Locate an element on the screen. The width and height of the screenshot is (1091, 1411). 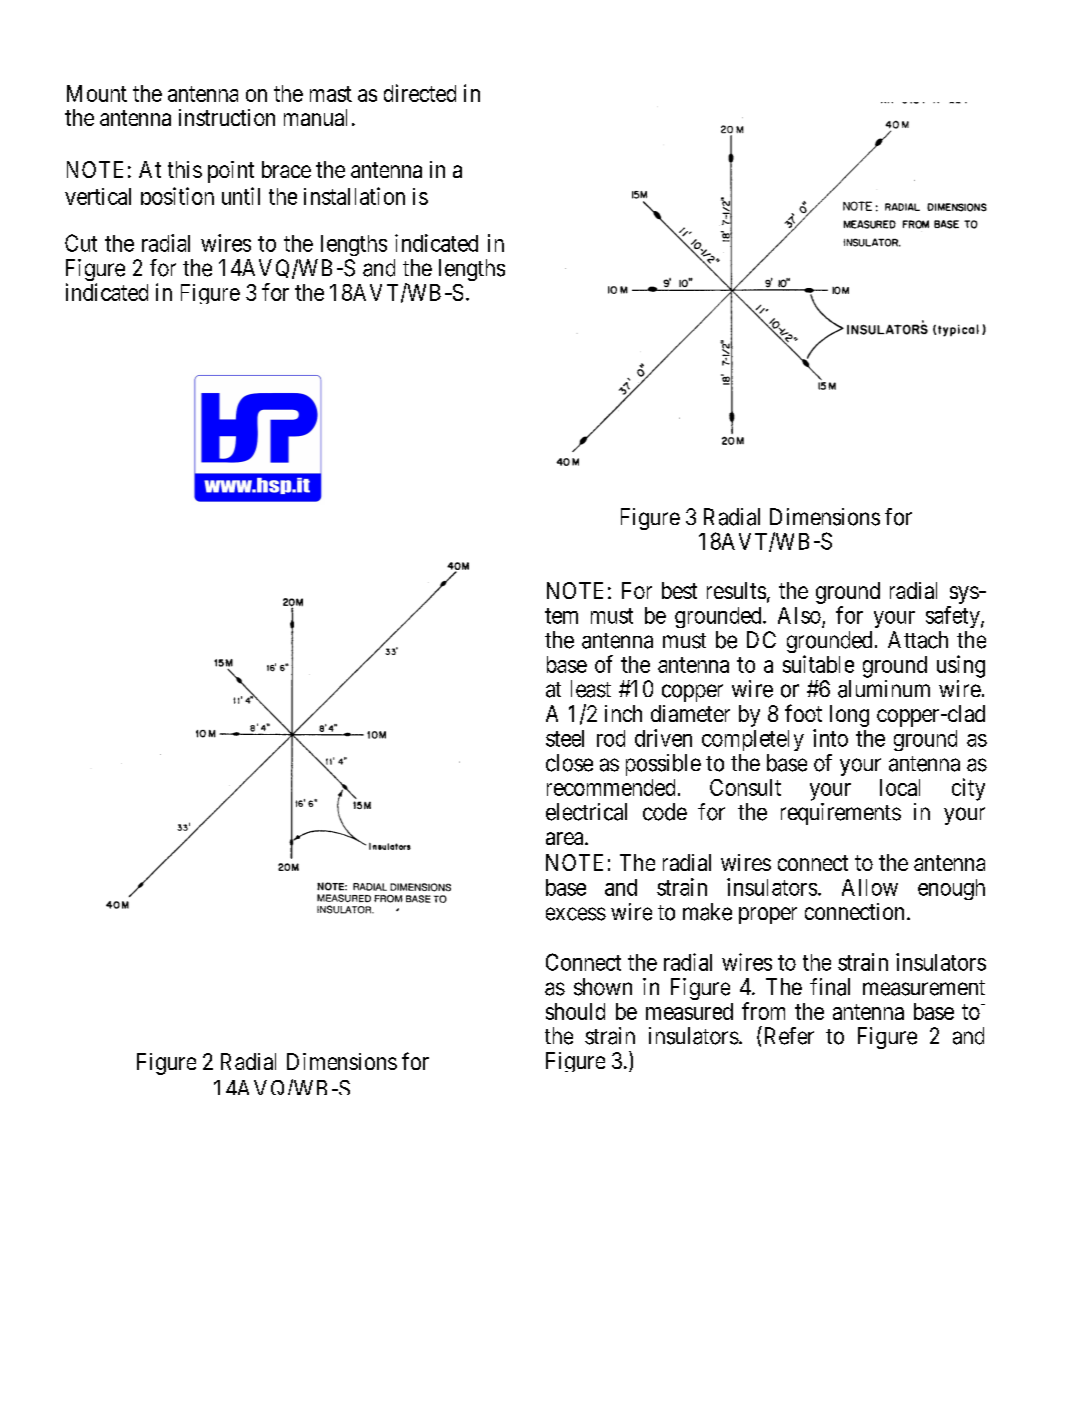
until is located at coordinates (241, 196).
